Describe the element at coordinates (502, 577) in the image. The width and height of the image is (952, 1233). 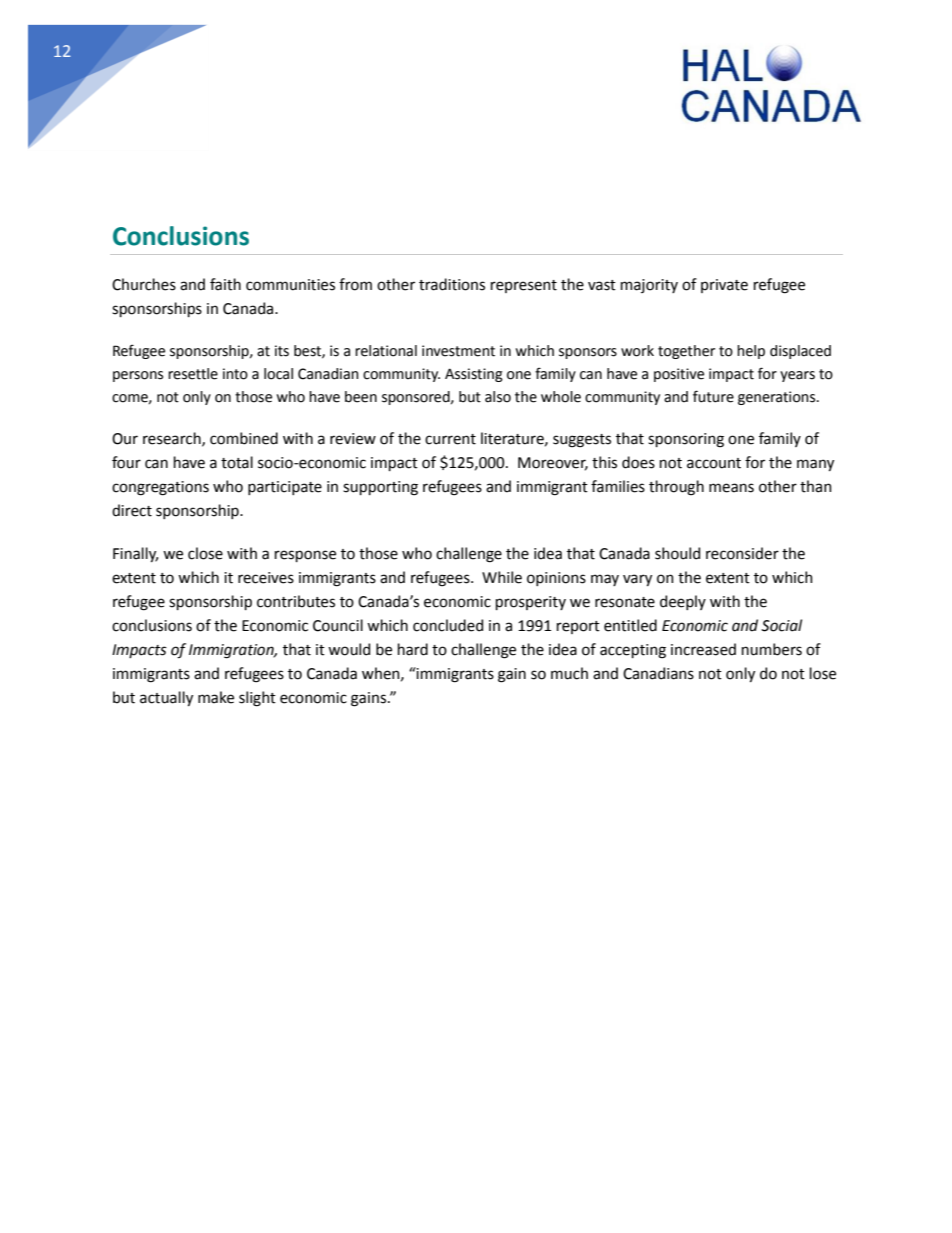
I see `While` at that location.
